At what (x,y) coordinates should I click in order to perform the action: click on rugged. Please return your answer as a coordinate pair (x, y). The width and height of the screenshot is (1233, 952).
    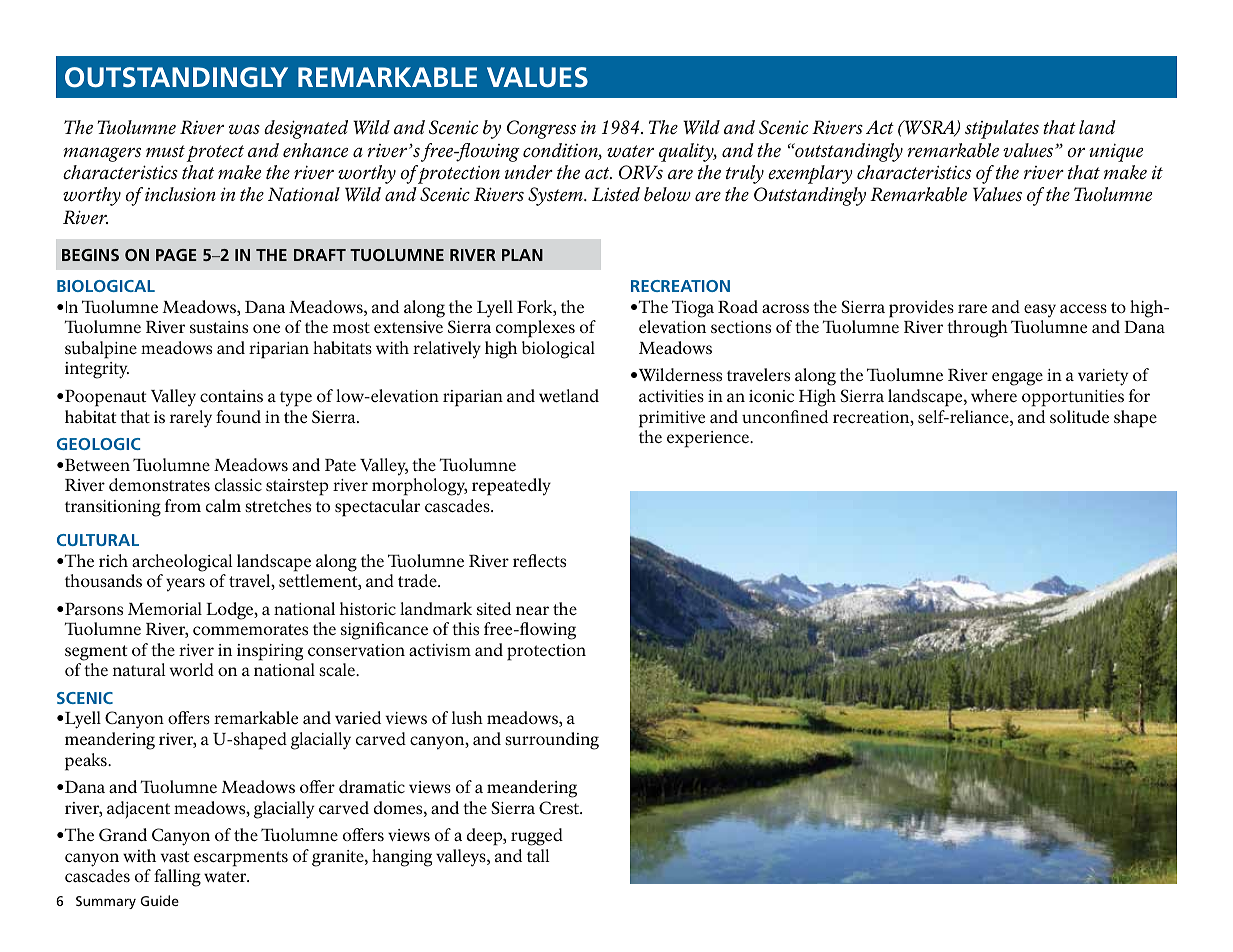
    Looking at the image, I should click on (537, 837).
